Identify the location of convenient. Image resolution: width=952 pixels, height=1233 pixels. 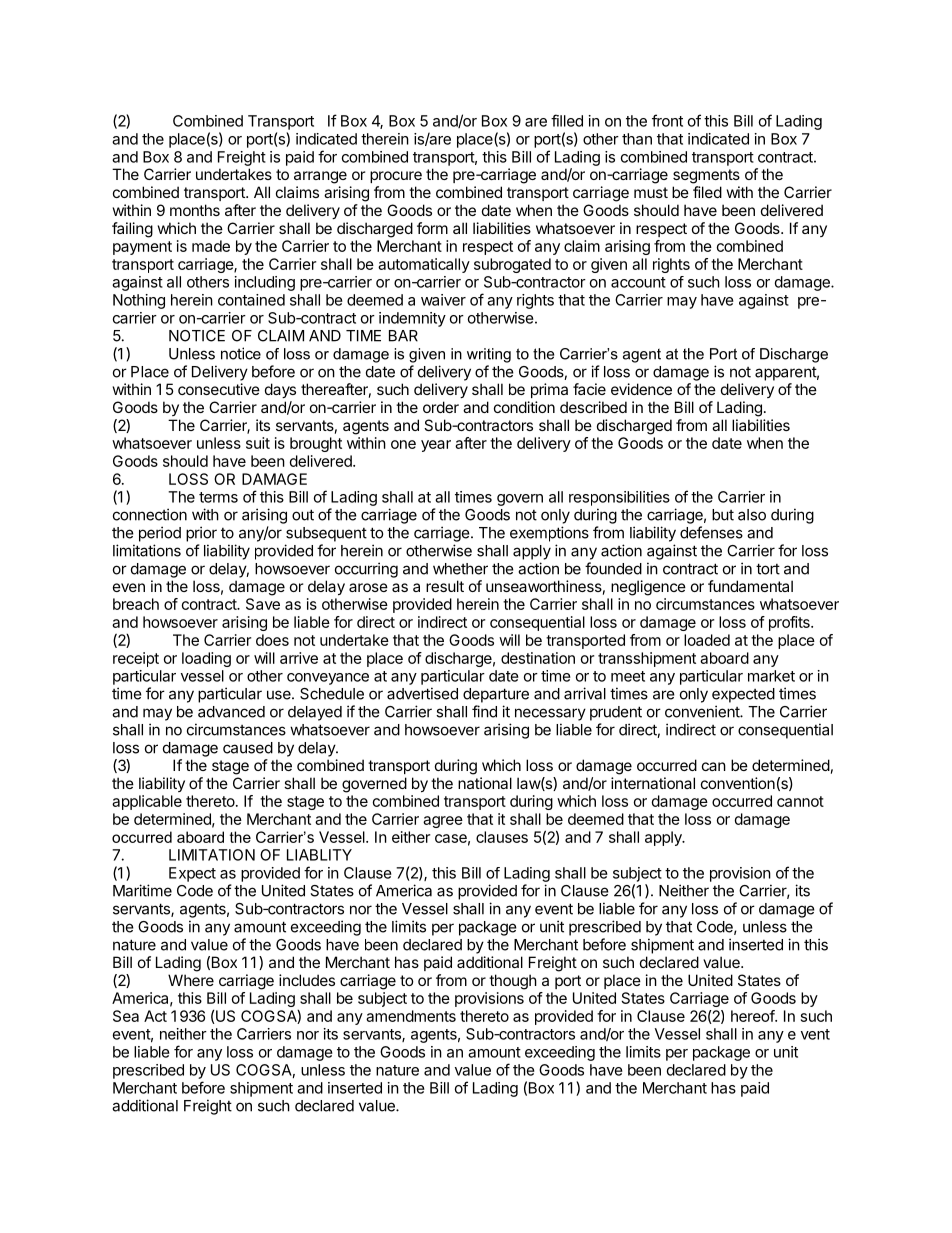
(703, 711).
